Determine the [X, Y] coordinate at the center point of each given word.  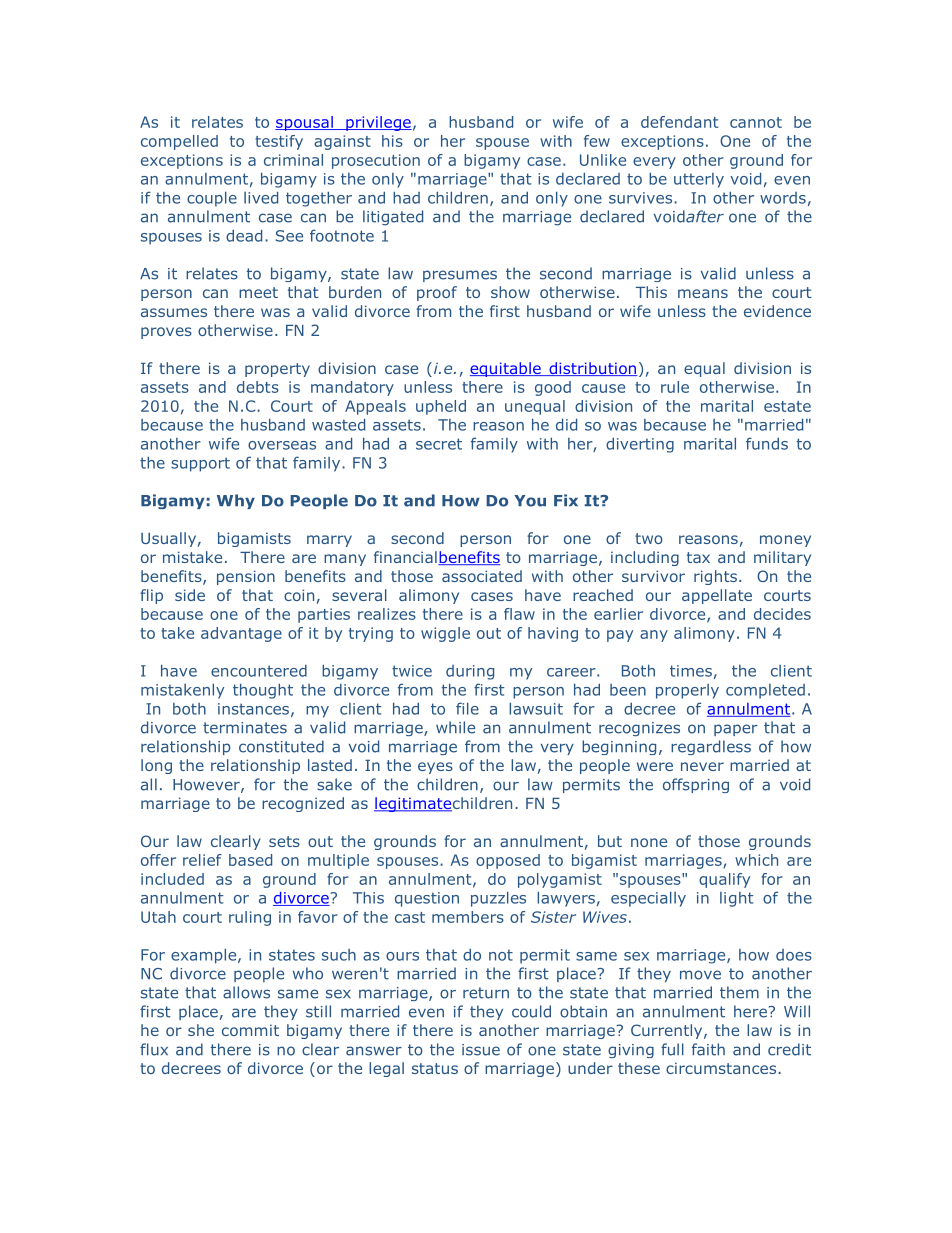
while [455, 727]
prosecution [376, 161]
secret [439, 444]
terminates [245, 728]
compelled [179, 142]
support [200, 464]
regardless [711, 747]
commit [250, 1030]
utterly [699, 180]
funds [767, 443]
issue [481, 1050]
